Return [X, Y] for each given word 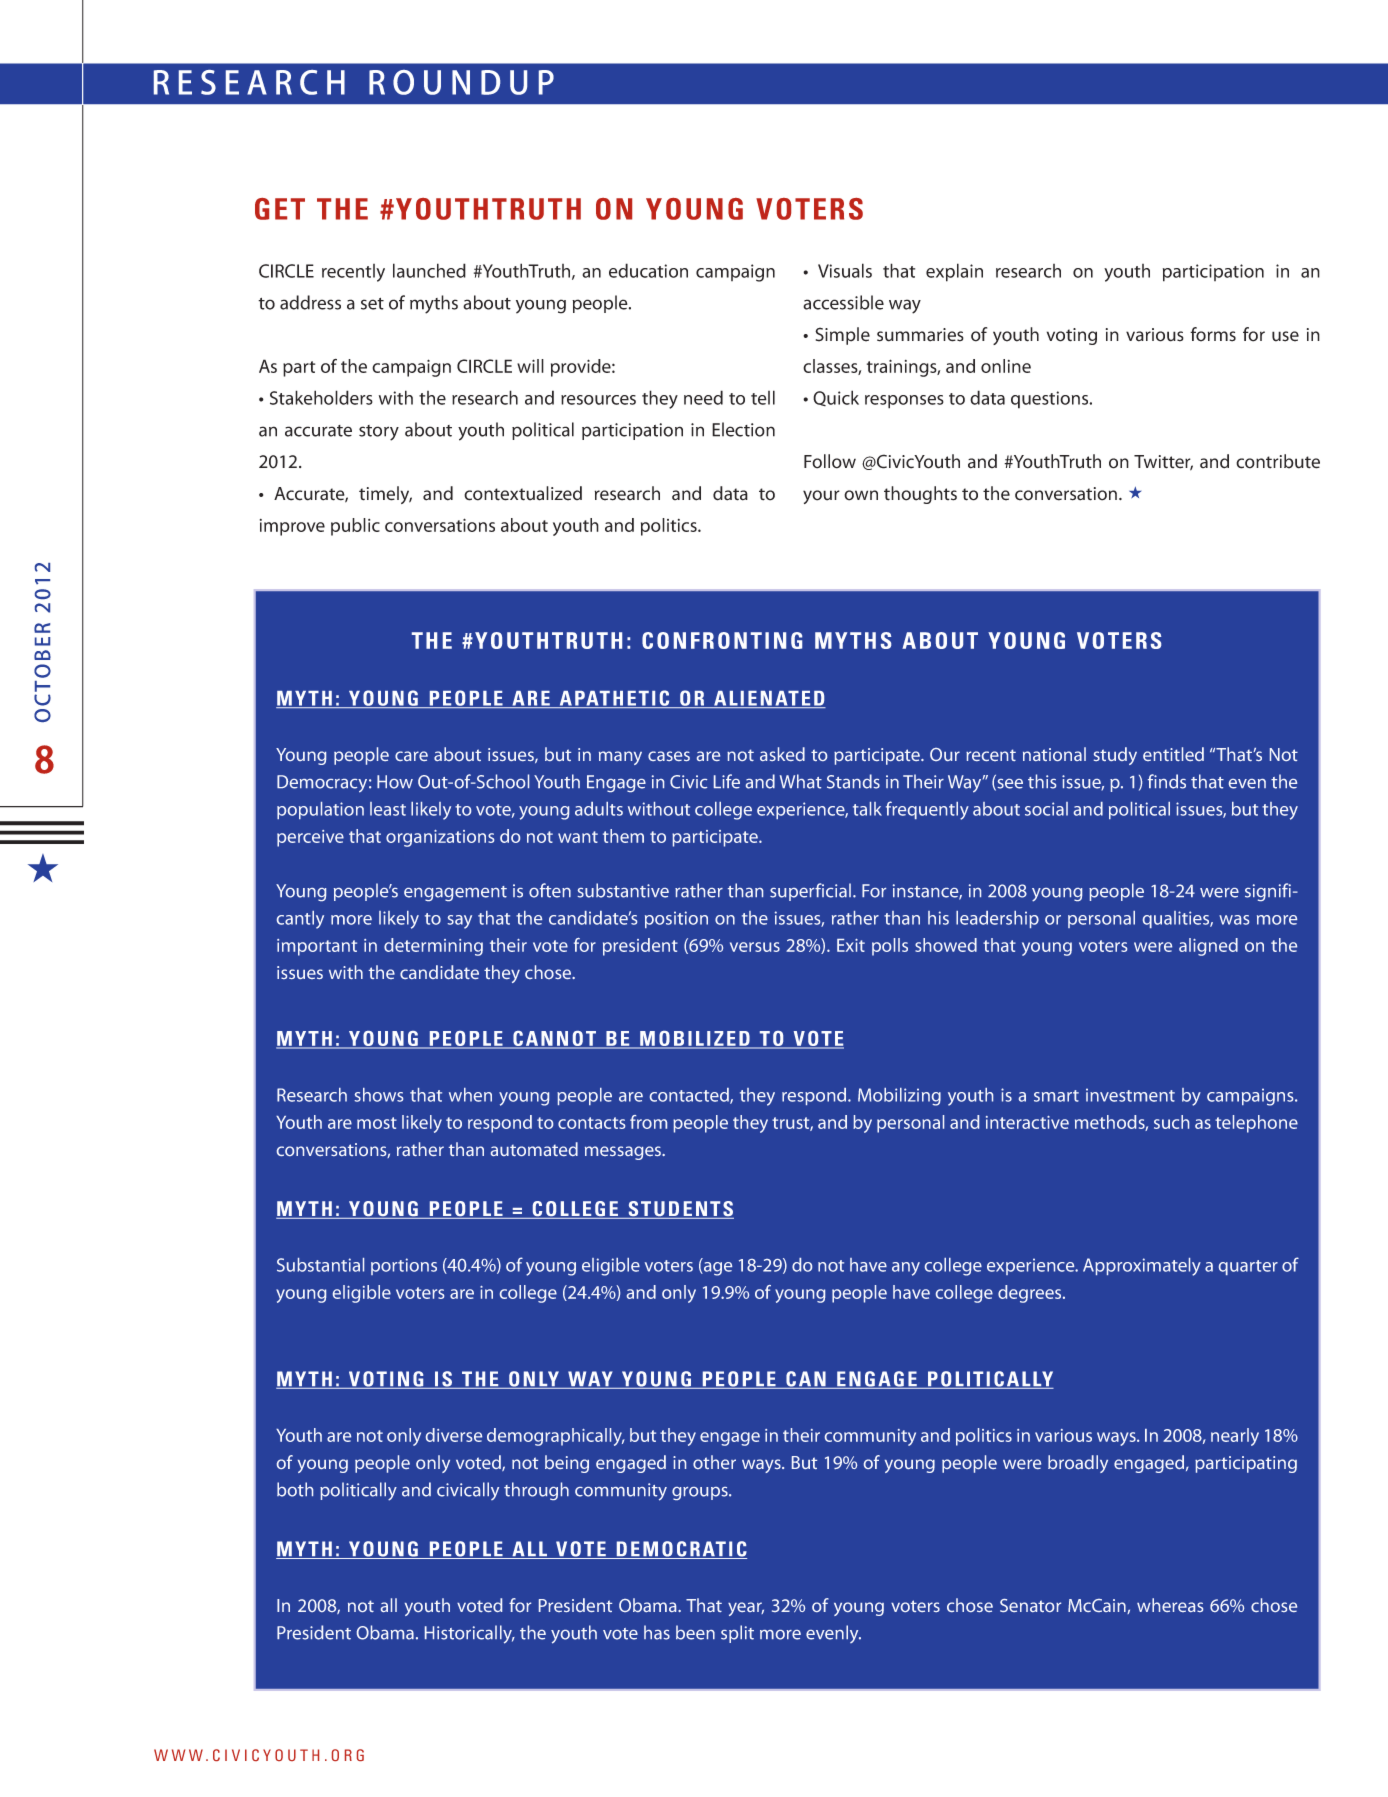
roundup [461, 82]
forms [1213, 334]
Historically [469, 1634]
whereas [1170, 1605]
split [737, 1634]
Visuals [845, 270]
